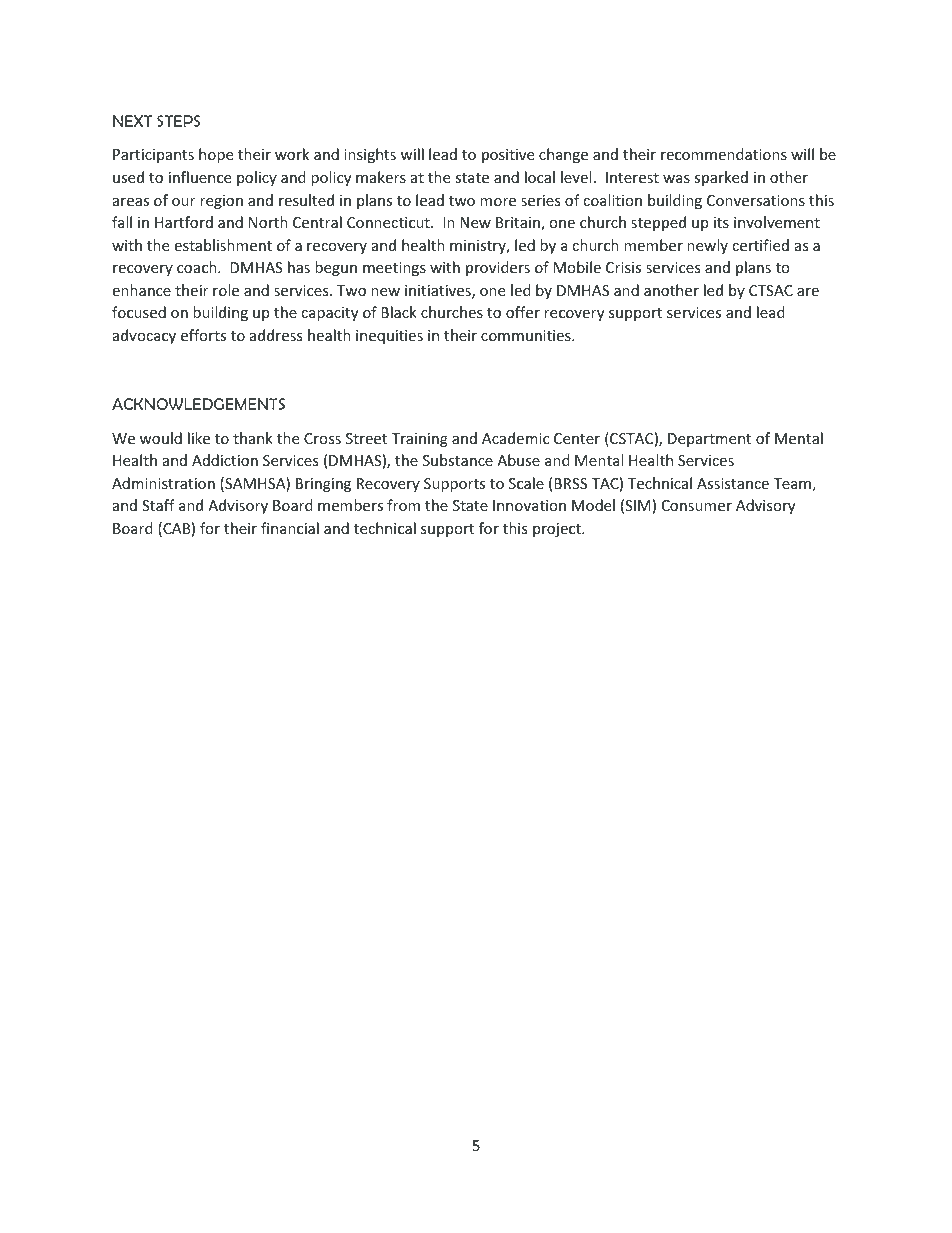 The width and height of the screenshot is (952, 1233). What do you see at coordinates (203, 335) in the screenshot?
I see `efforts` at bounding box center [203, 335].
